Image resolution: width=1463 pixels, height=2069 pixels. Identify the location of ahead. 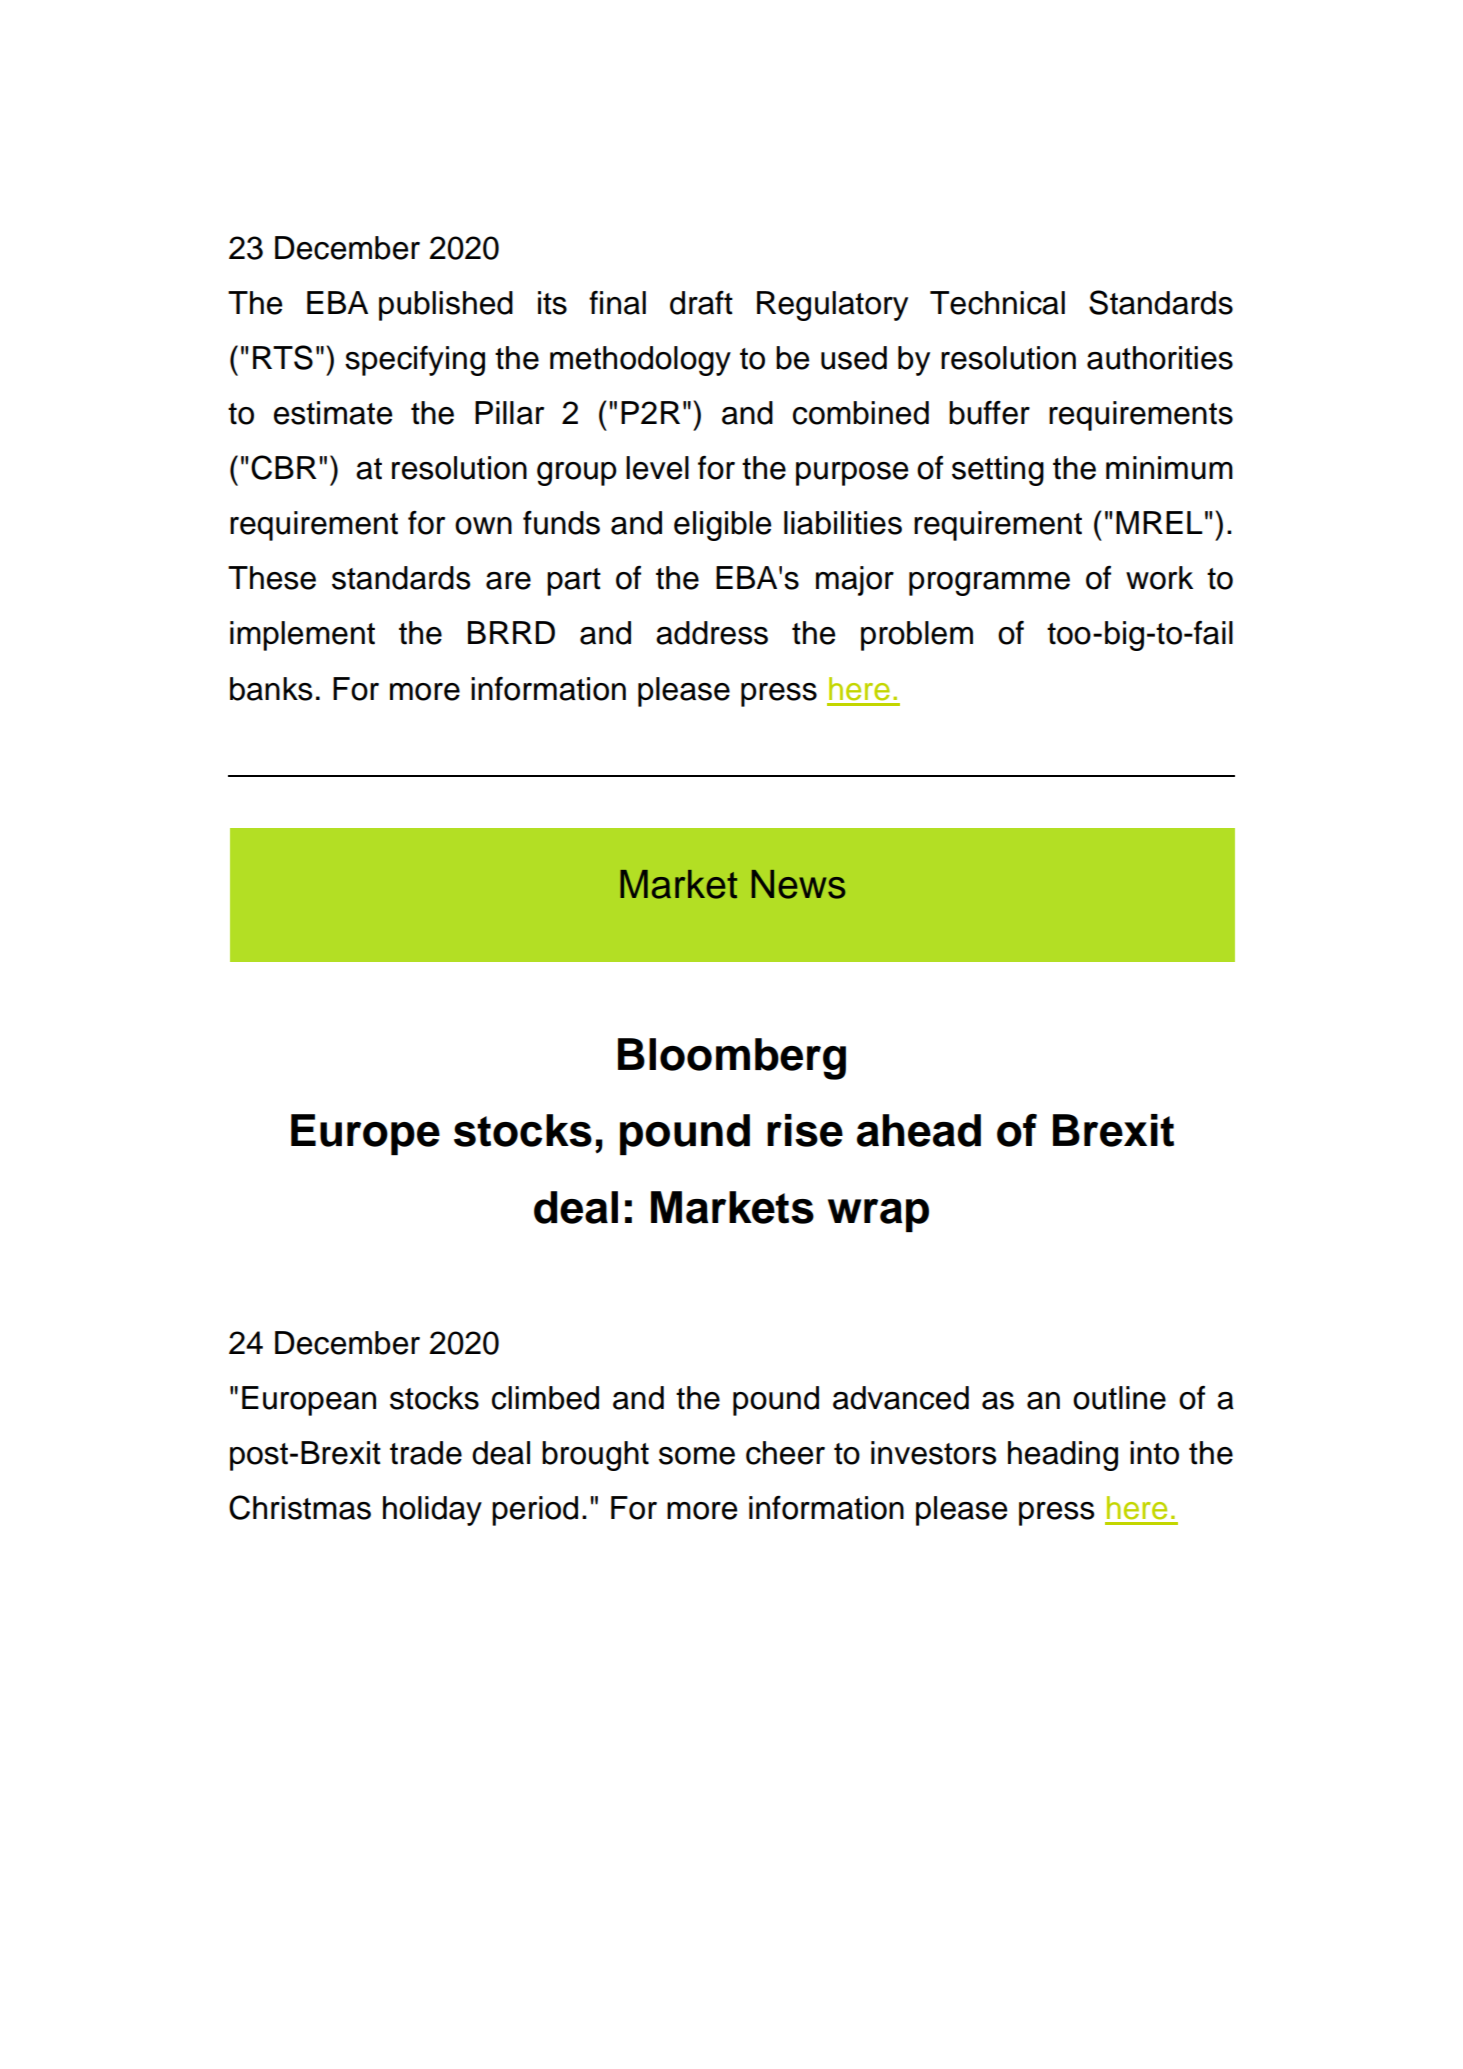
(919, 1130).
